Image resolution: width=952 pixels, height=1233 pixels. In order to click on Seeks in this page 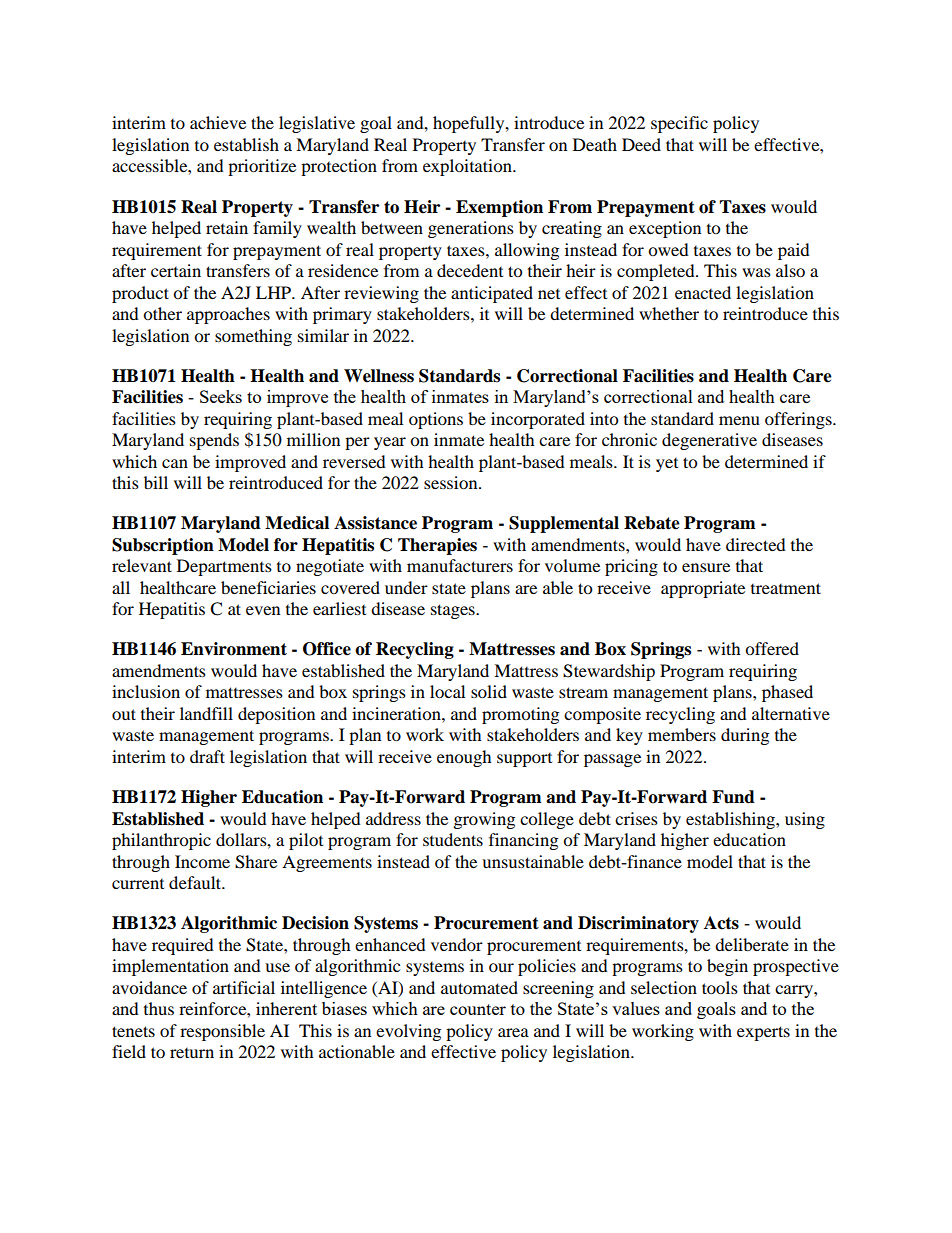, I will do `click(221, 396)`.
